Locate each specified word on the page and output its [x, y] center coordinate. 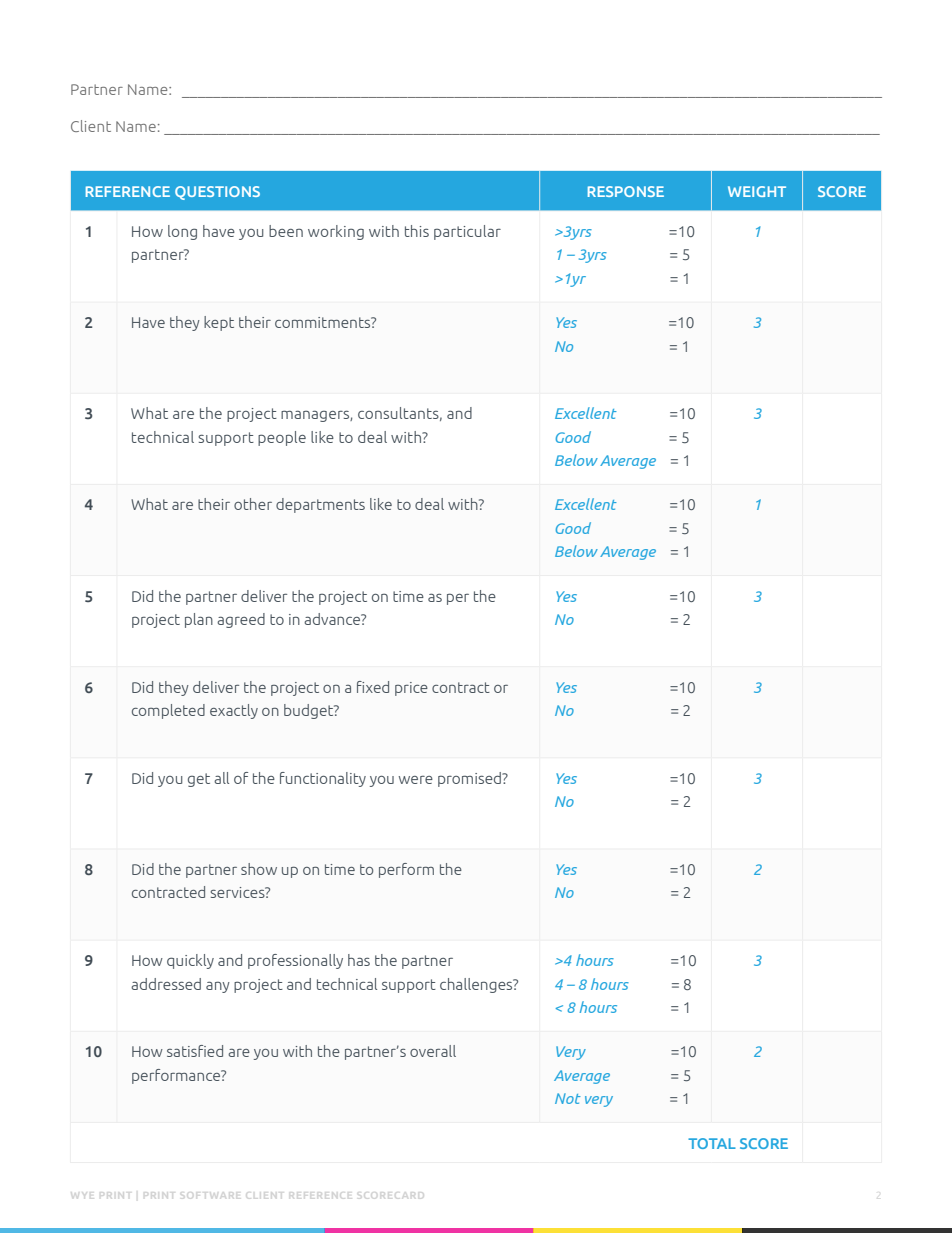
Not [568, 1098]
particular [467, 232]
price [411, 689]
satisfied [195, 1051]
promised [470, 779]
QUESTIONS [217, 193]
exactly [234, 711]
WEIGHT [757, 191]
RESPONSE [626, 191]
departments [320, 505]
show [259, 869]
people [282, 438]
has [359, 960]
